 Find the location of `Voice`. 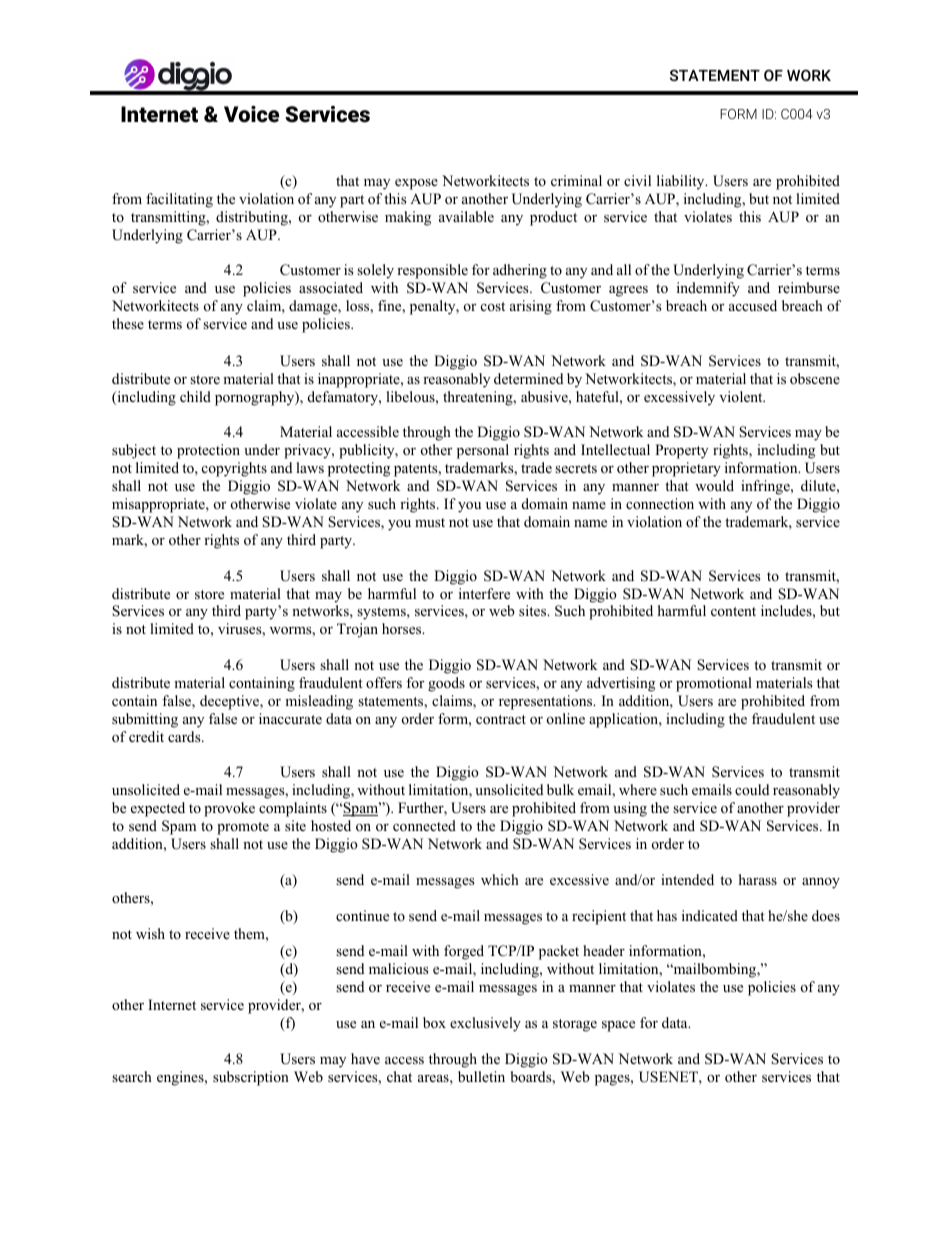

Voice is located at coordinates (251, 114).
